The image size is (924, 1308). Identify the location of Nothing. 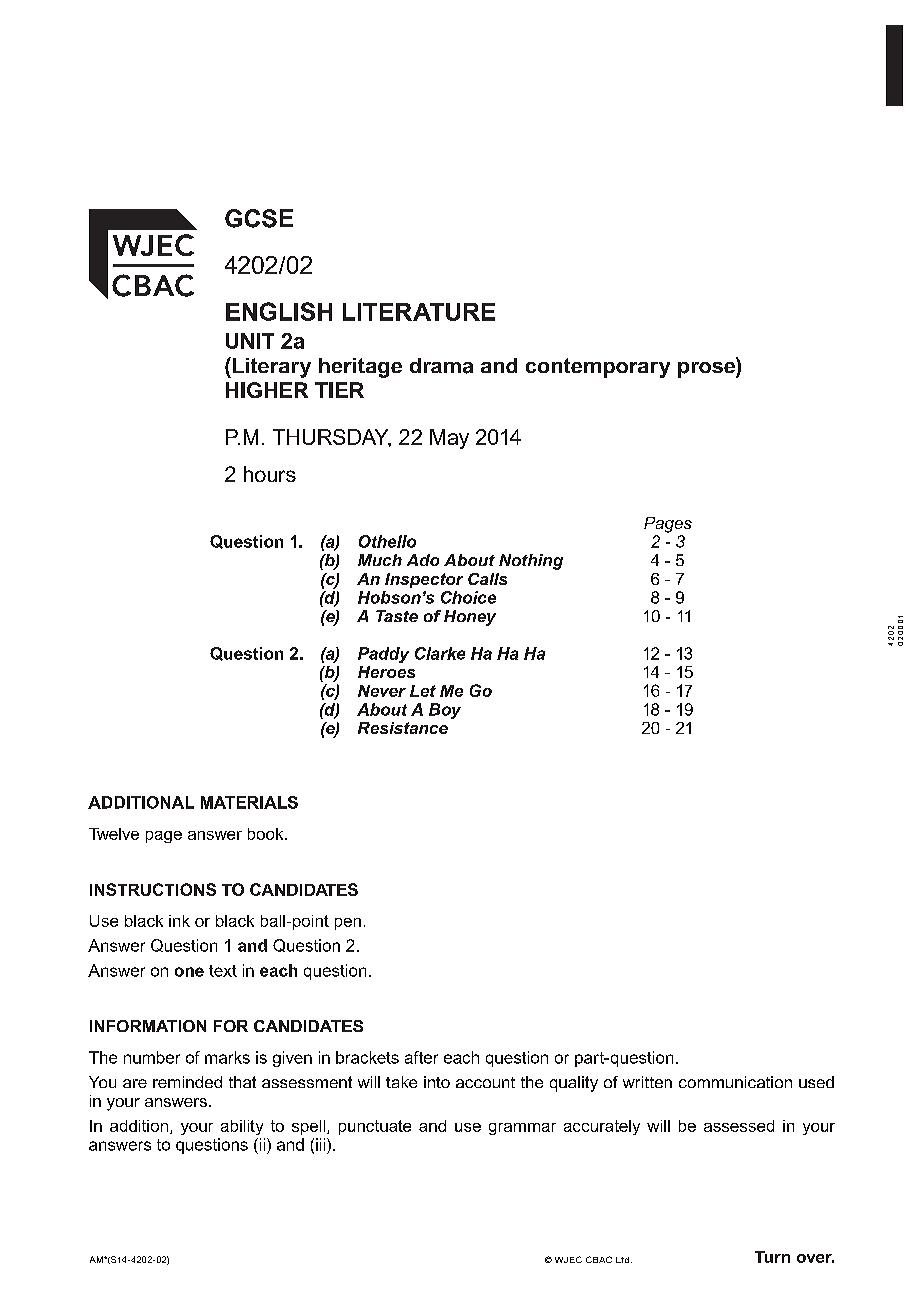
(531, 562).
